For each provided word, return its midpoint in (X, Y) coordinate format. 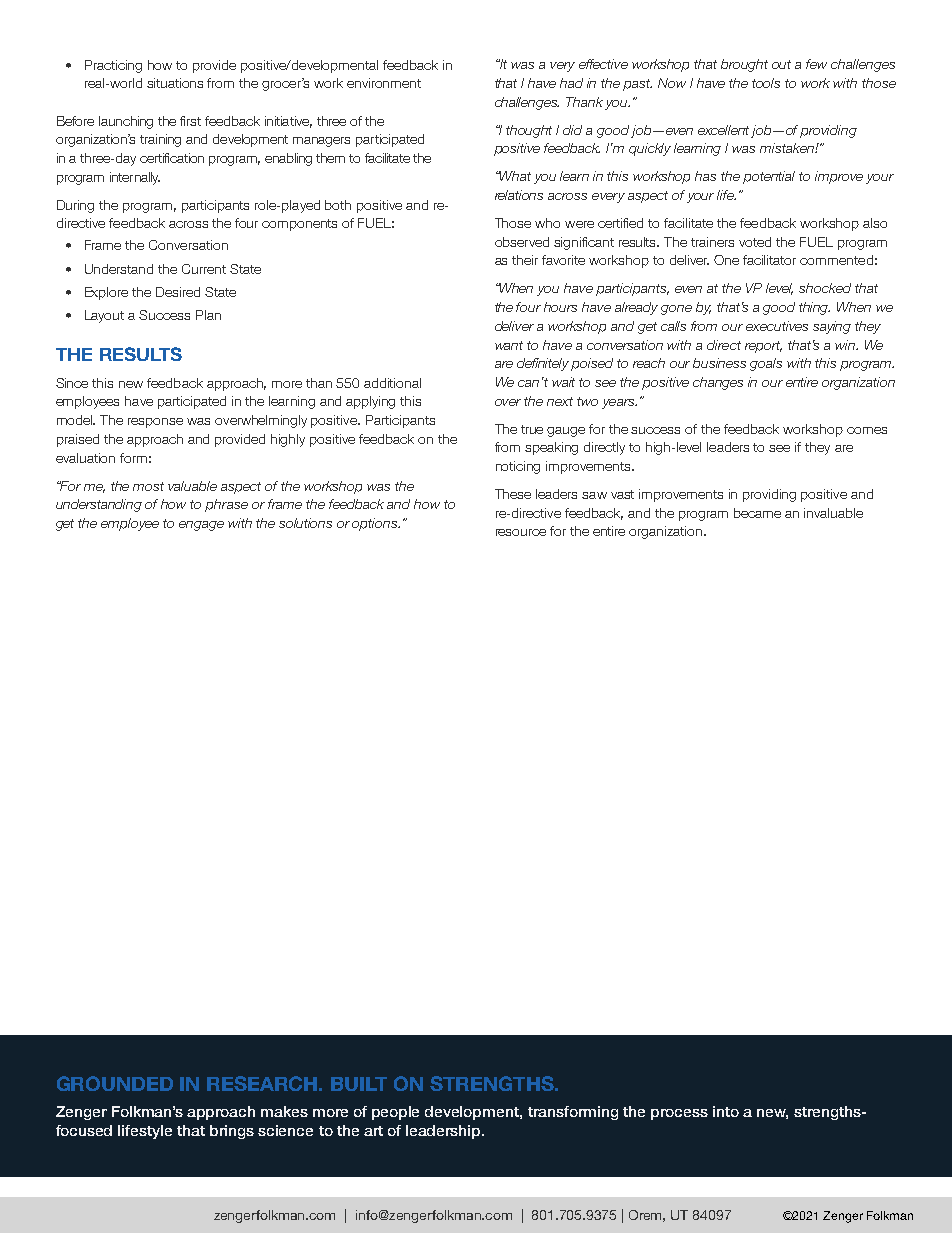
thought (529, 131)
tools (766, 83)
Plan (208, 315)
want (509, 345)
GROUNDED (115, 1083)
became (757, 513)
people (395, 1113)
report (763, 347)
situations (175, 83)
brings (232, 1132)
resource (521, 532)
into (726, 1111)
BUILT (359, 1084)
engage (201, 526)
